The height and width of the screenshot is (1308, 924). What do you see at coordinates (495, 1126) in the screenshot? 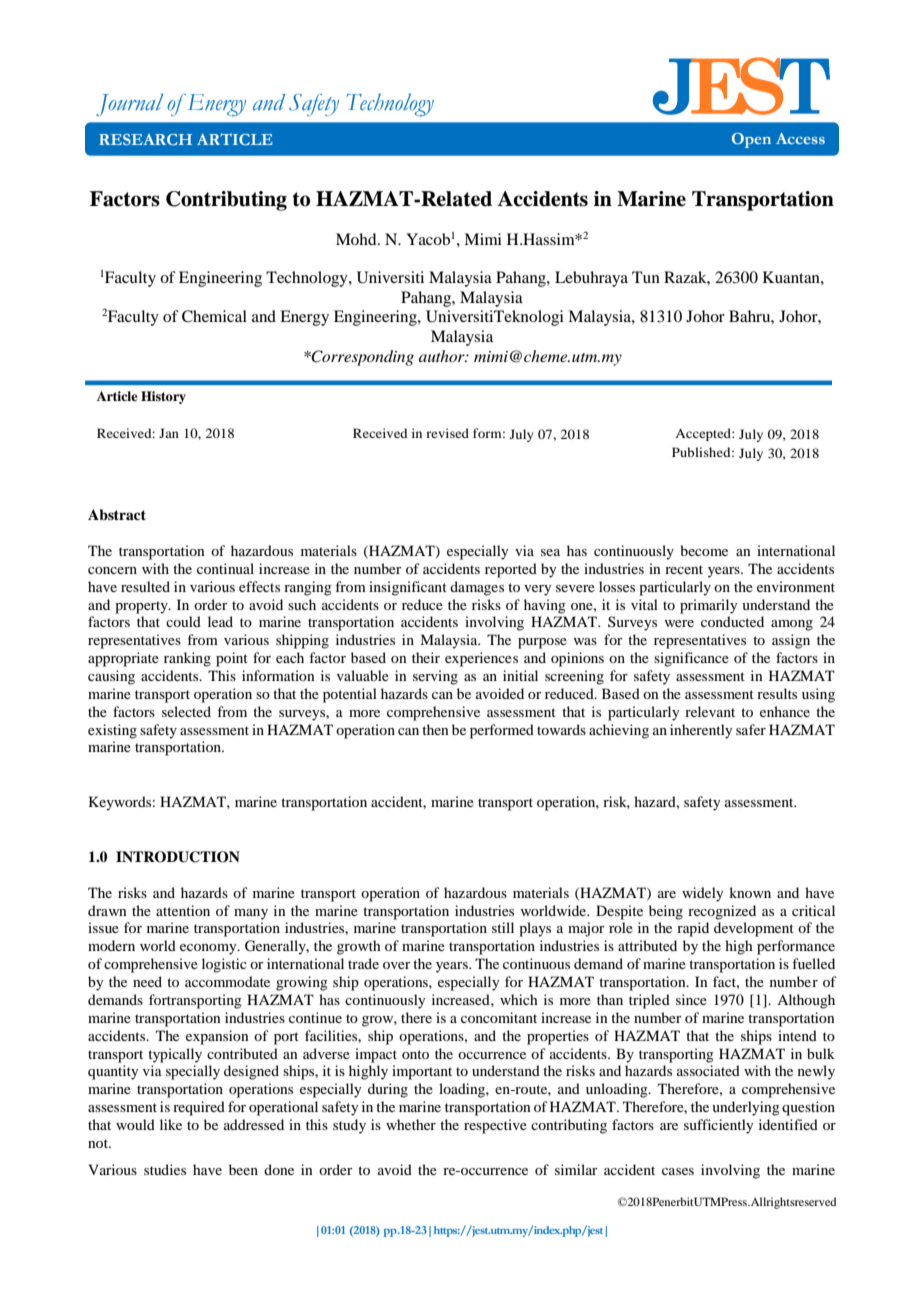
I see `respective` at bounding box center [495, 1126].
